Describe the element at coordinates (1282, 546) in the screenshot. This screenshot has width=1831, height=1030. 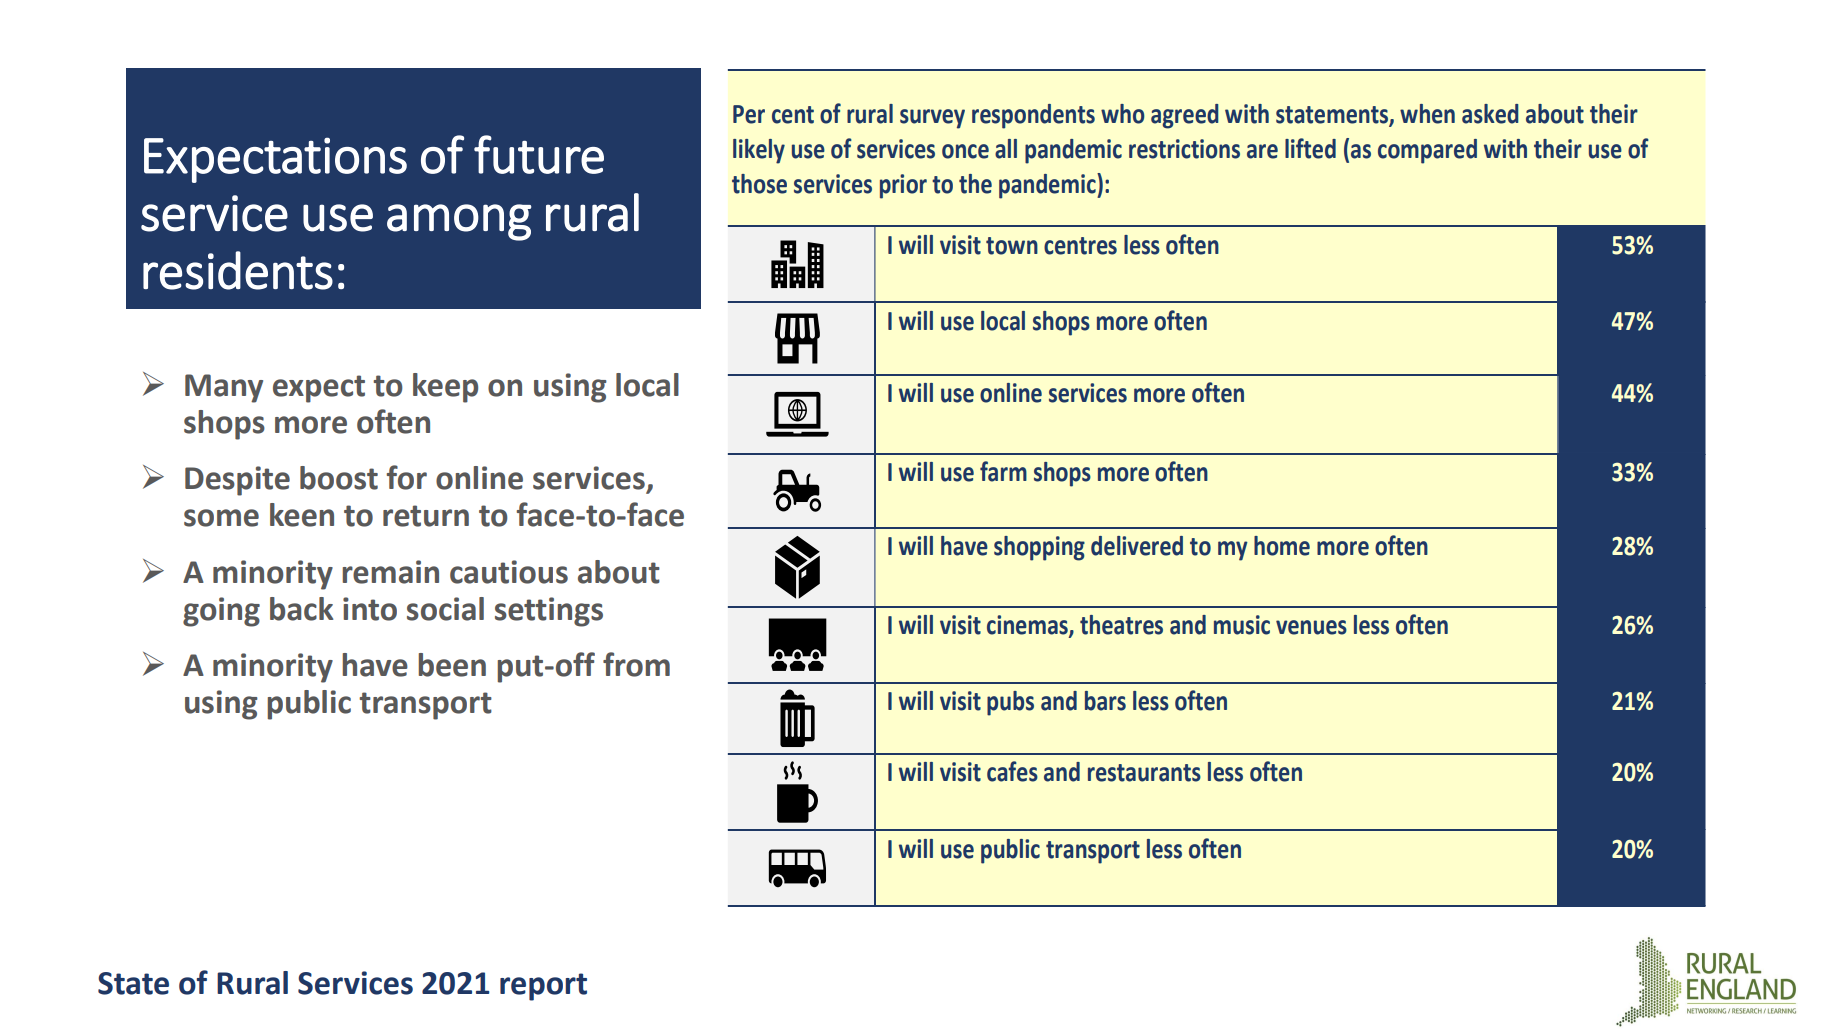
I see `home` at that location.
